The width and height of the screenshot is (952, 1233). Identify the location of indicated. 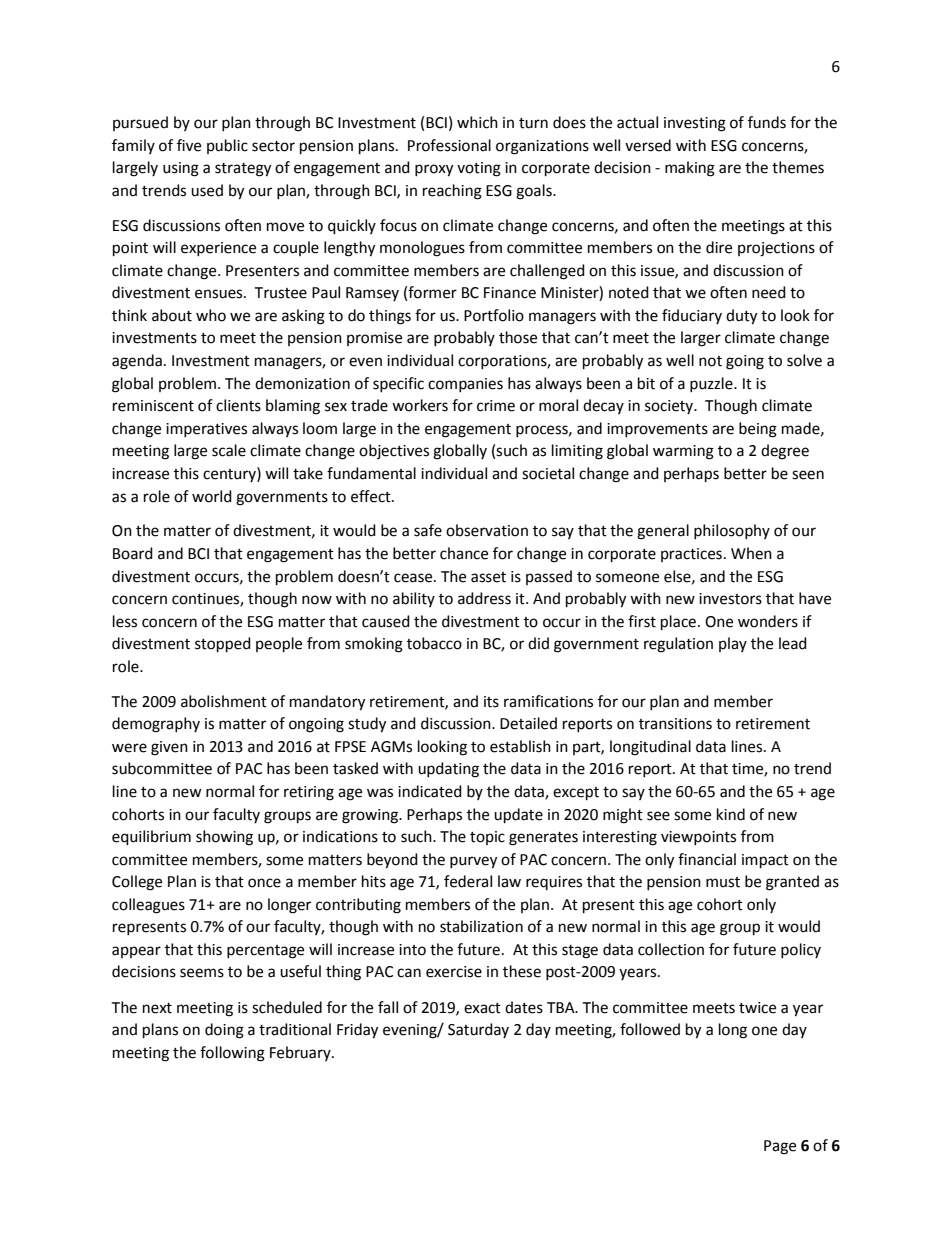
(430, 791).
